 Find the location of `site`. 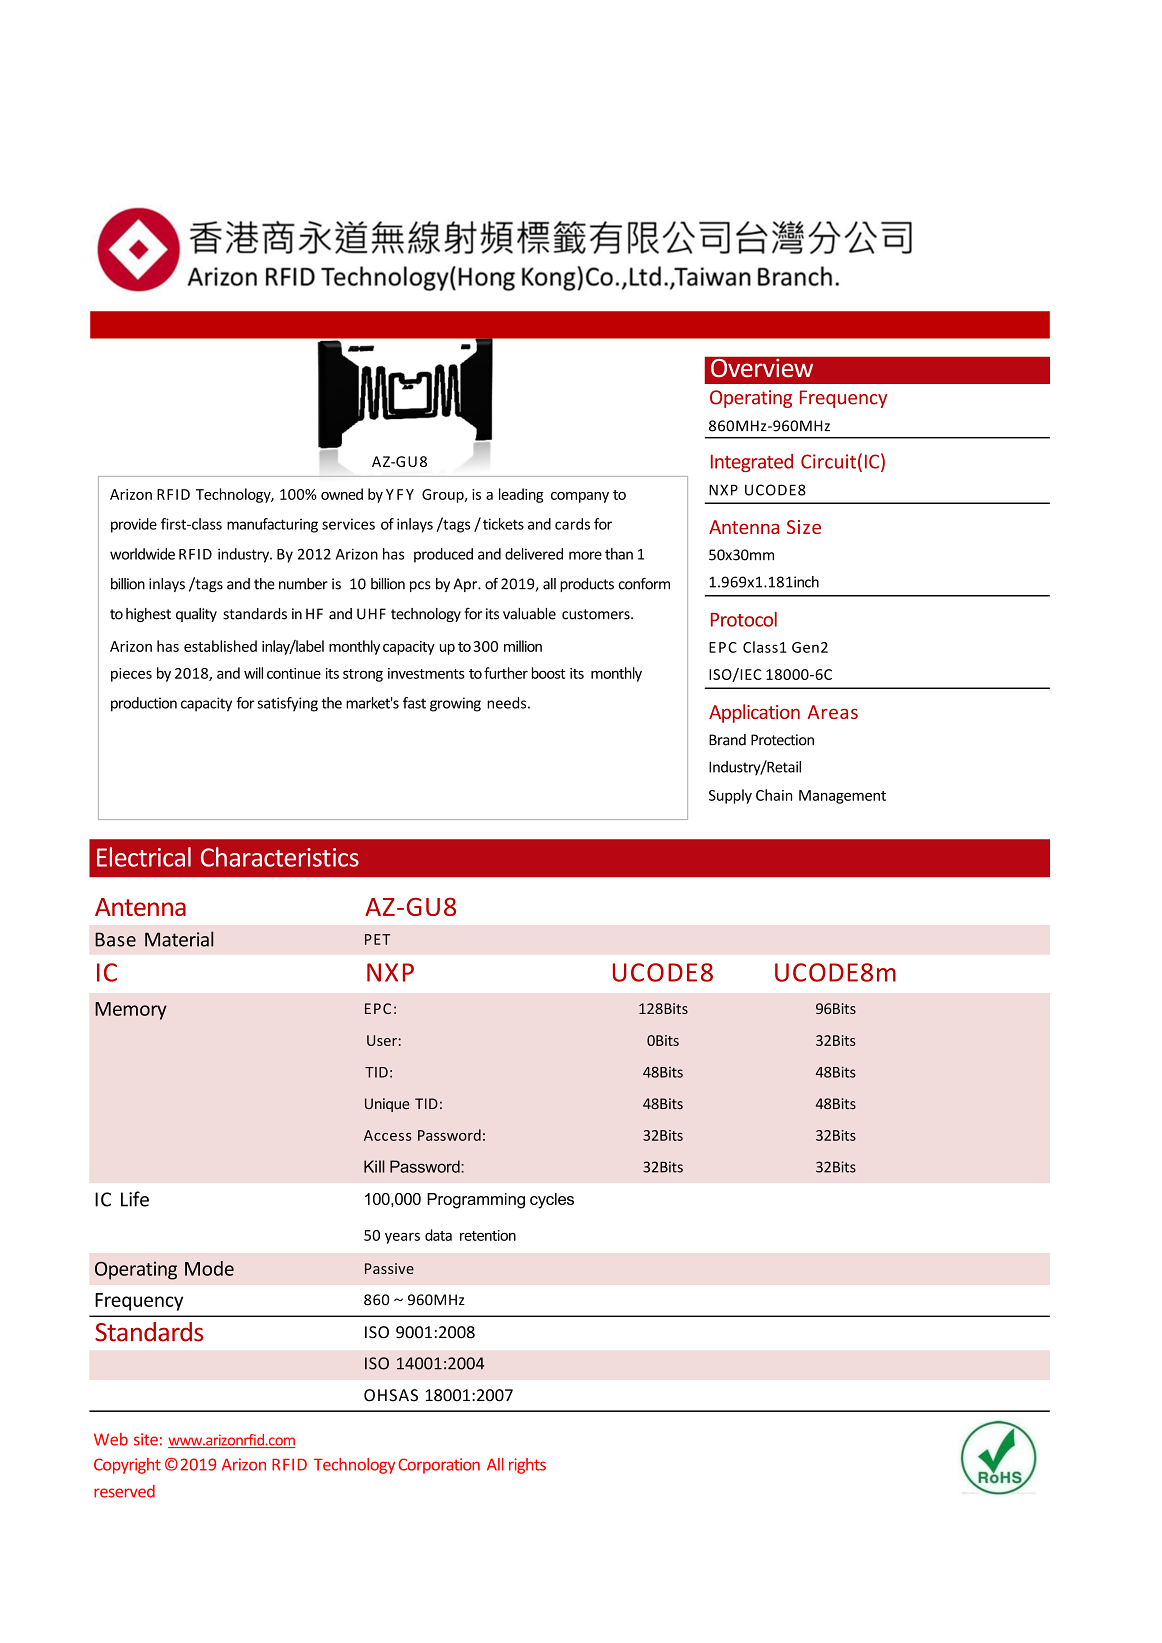

site is located at coordinates (146, 1439).
